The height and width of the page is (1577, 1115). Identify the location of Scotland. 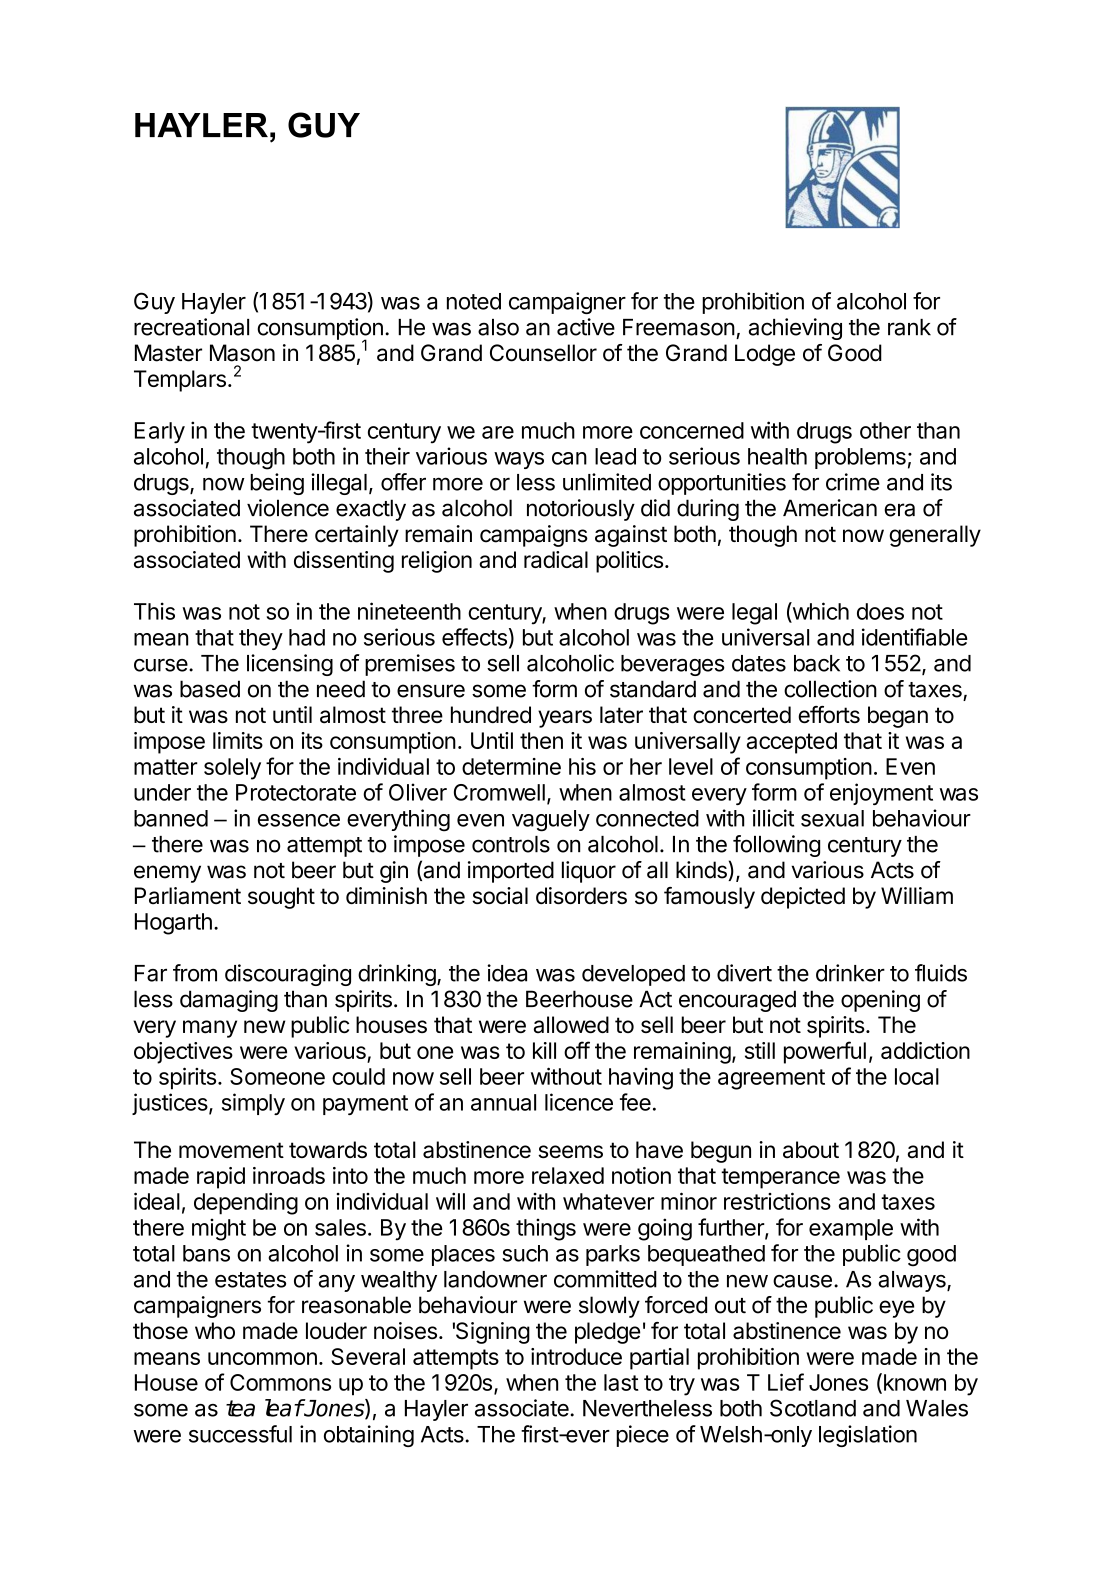
(813, 1408).
